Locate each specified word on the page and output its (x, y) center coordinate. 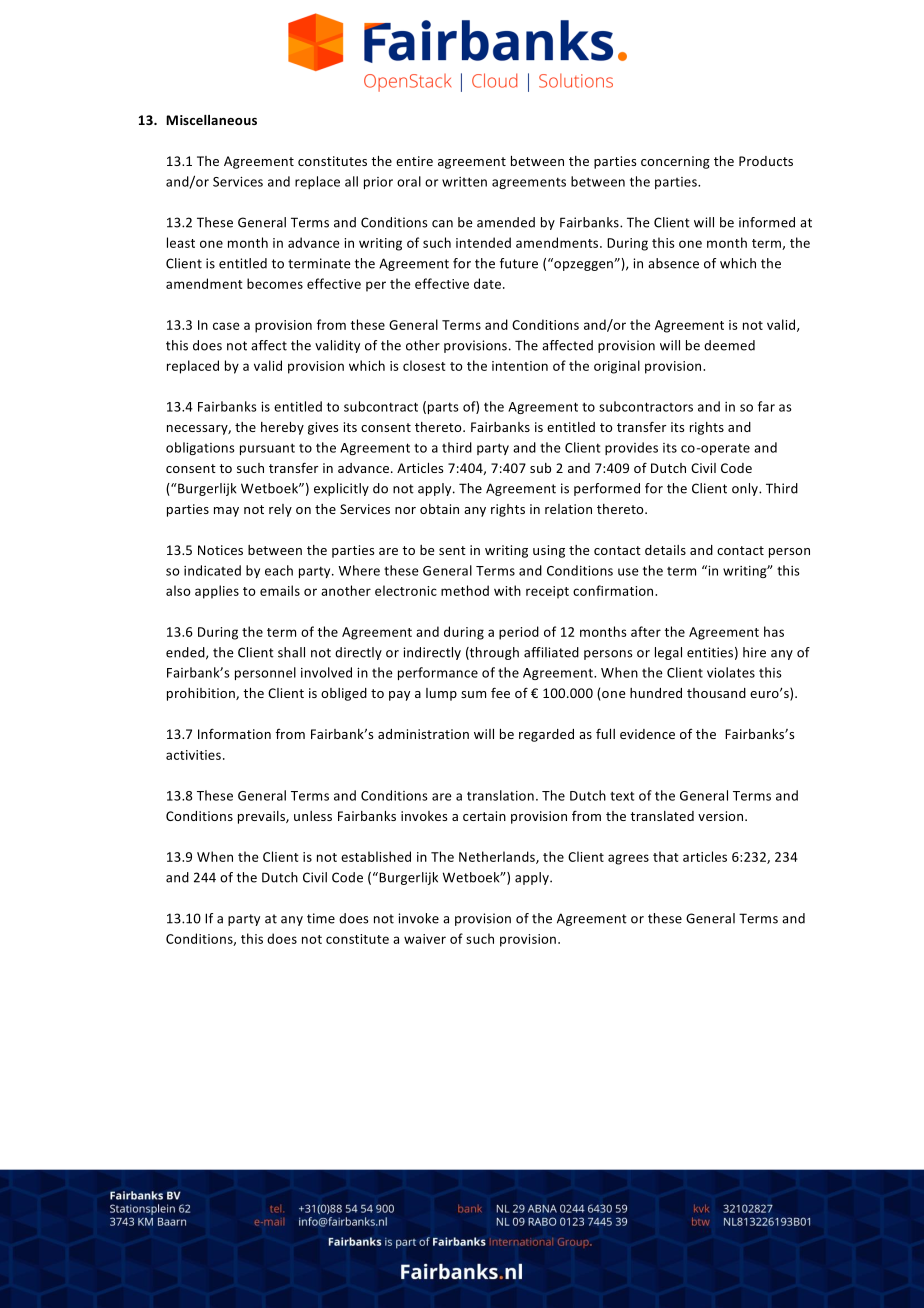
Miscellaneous (211, 120)
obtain (439, 509)
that (666, 856)
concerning (675, 162)
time (321, 918)
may (226, 512)
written (464, 182)
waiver (425, 939)
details (665, 550)
